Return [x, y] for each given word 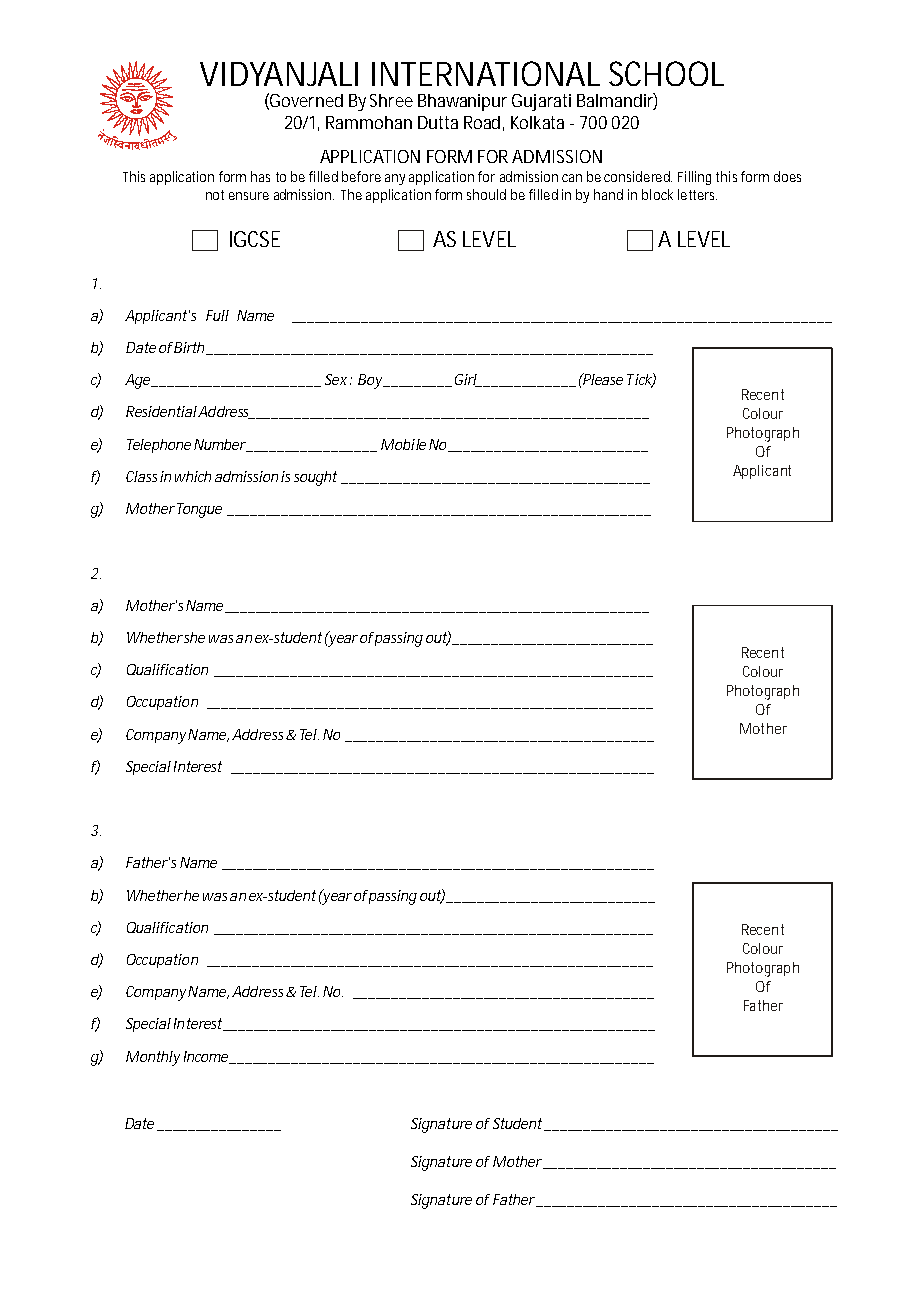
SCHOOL [666, 73]
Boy [370, 381]
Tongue [198, 510]
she [193, 637]
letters [697, 194]
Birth [188, 347]
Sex [336, 379]
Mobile [403, 444]
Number [220, 445]
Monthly [153, 1058]
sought [315, 478]
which [193, 476]
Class [141, 476]
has [260, 176]
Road [482, 122]
